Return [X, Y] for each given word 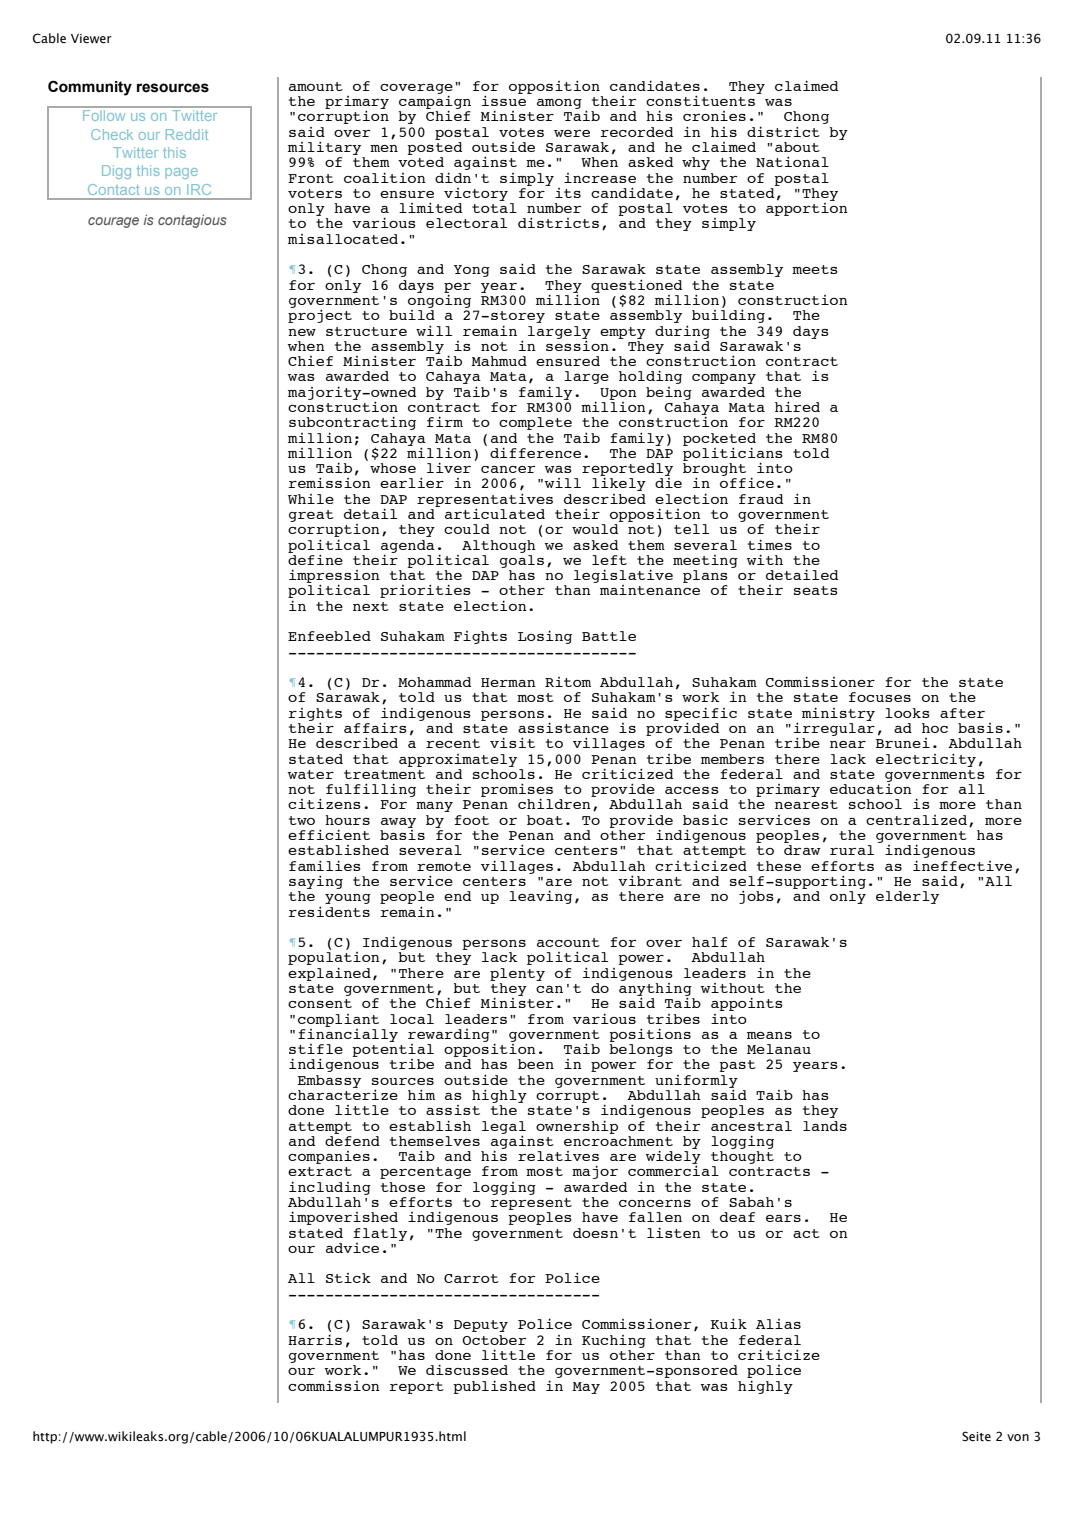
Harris [315, 1339]
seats [816, 590]
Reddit [187, 134]
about [797, 147]
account [568, 942]
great [311, 516]
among [559, 104]
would [595, 529]
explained [329, 974]
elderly [907, 897]
